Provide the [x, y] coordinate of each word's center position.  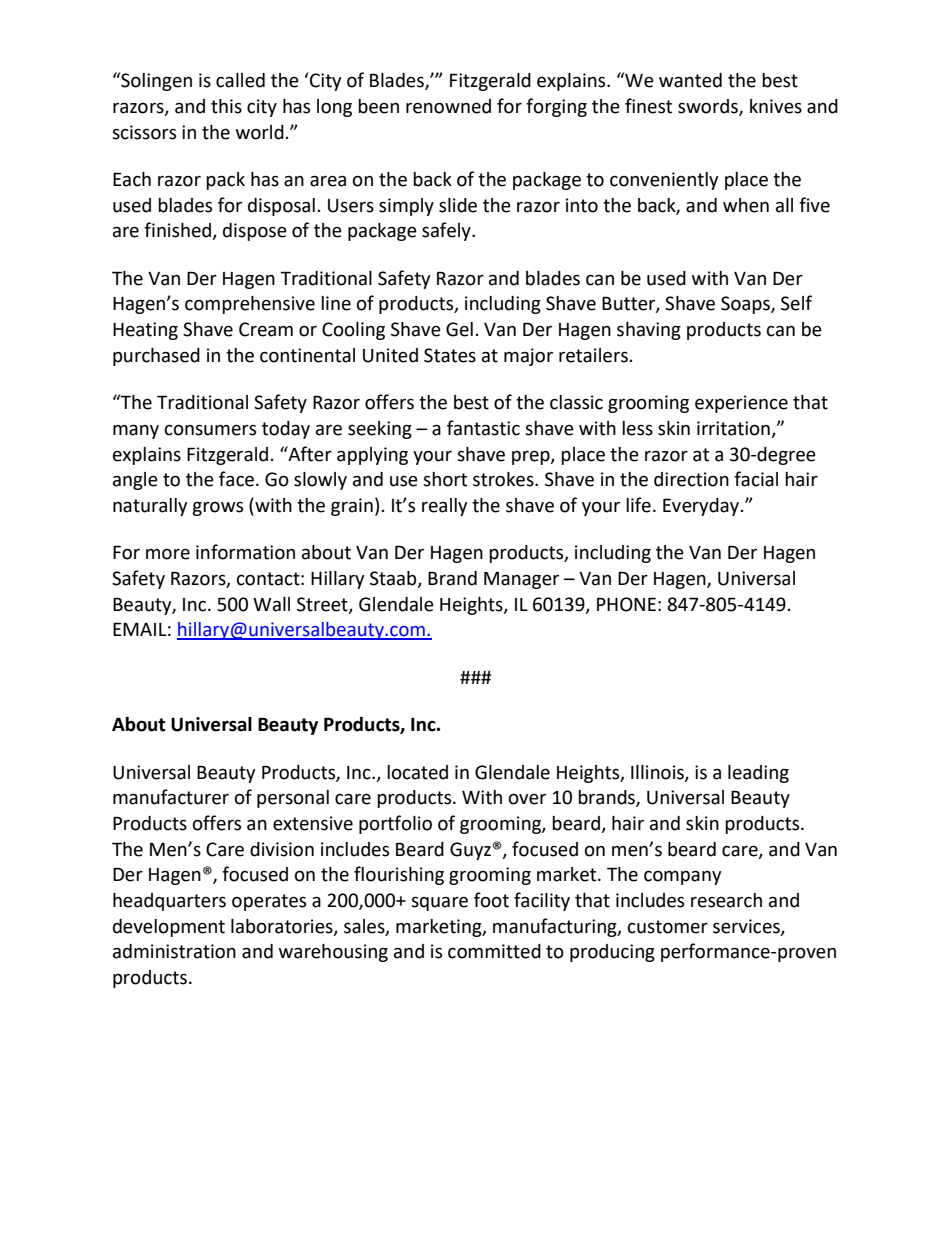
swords [709, 107]
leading [758, 774]
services [747, 927]
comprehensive [250, 305]
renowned [448, 106]
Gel [459, 329]
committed [494, 951]
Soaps [746, 305]
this [226, 106]
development [169, 928]
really [444, 507]
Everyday [702, 507]
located [417, 772]
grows [217, 509]
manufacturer [171, 797]
